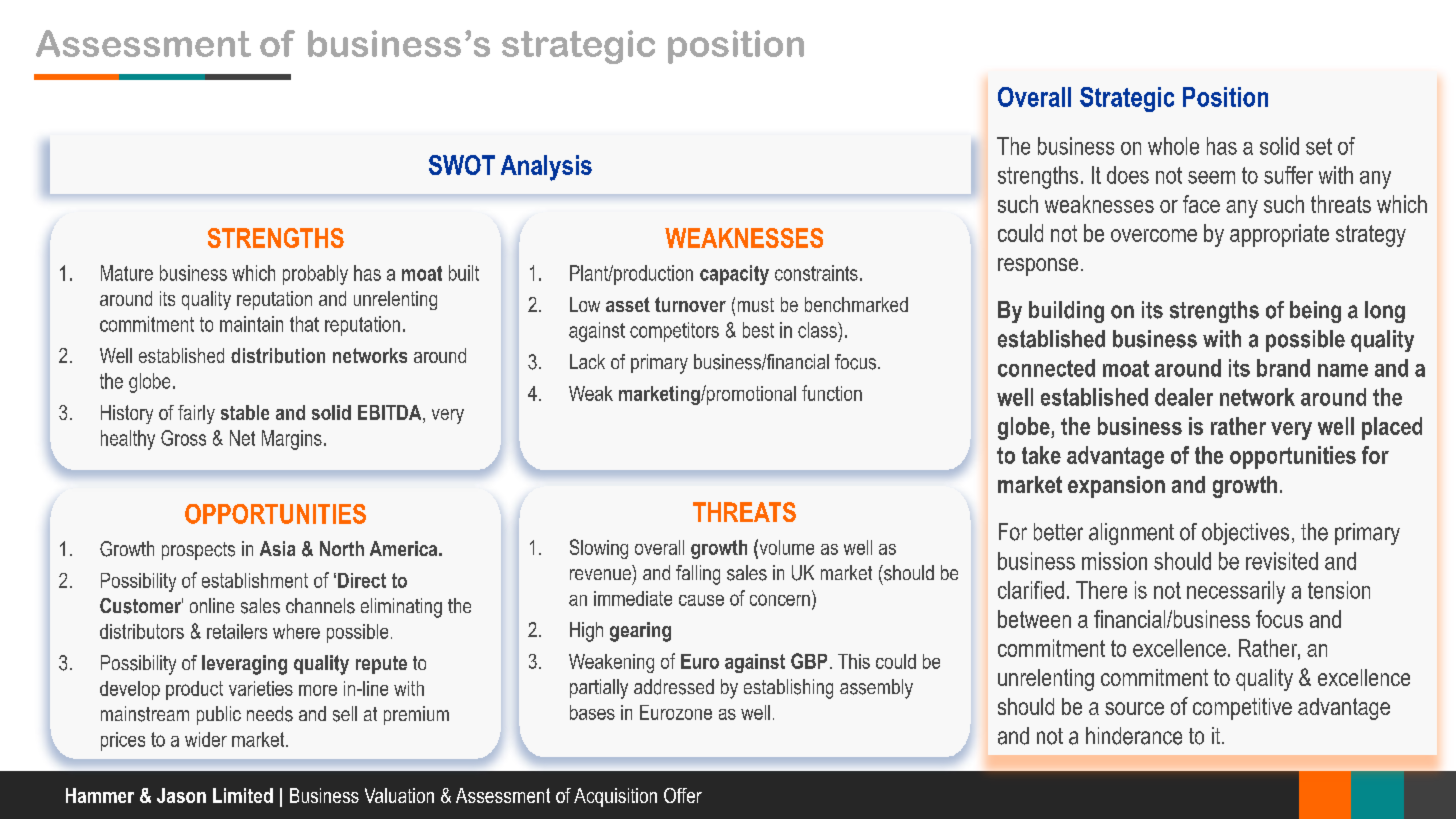 Image resolution: width=1456 pixels, height=819 pixels. What do you see at coordinates (292, 440) in the screenshot?
I see `Margins` at bounding box center [292, 440].
